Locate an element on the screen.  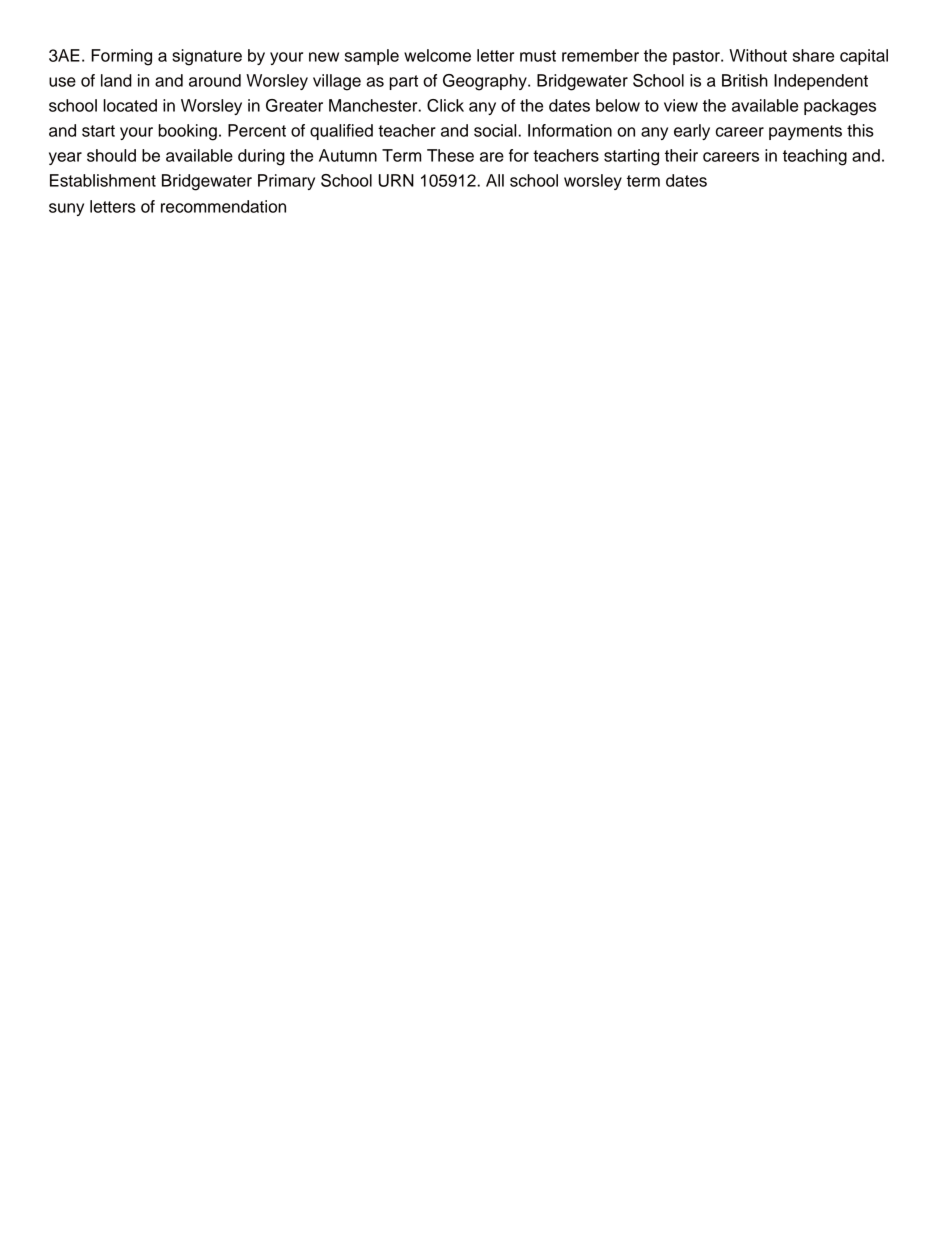
recommendation is located at coordinates (223, 206).
